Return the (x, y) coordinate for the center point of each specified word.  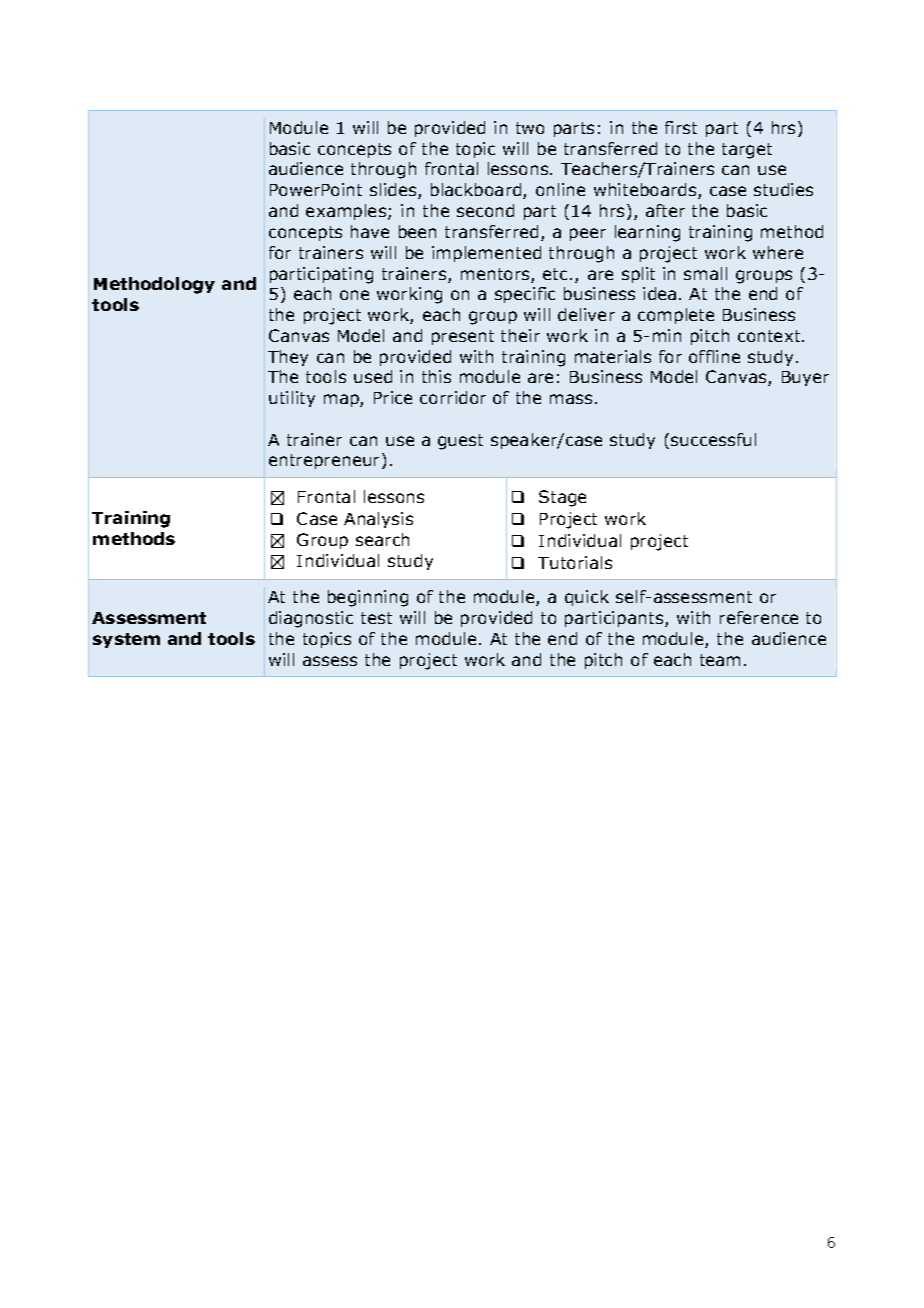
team (720, 660)
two (530, 128)
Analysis (378, 520)
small (705, 273)
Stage (562, 498)
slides (394, 191)
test (376, 618)
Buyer (805, 378)
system (126, 640)
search (382, 539)
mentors (496, 275)
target (747, 151)
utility (292, 399)
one (354, 295)
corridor (453, 397)
